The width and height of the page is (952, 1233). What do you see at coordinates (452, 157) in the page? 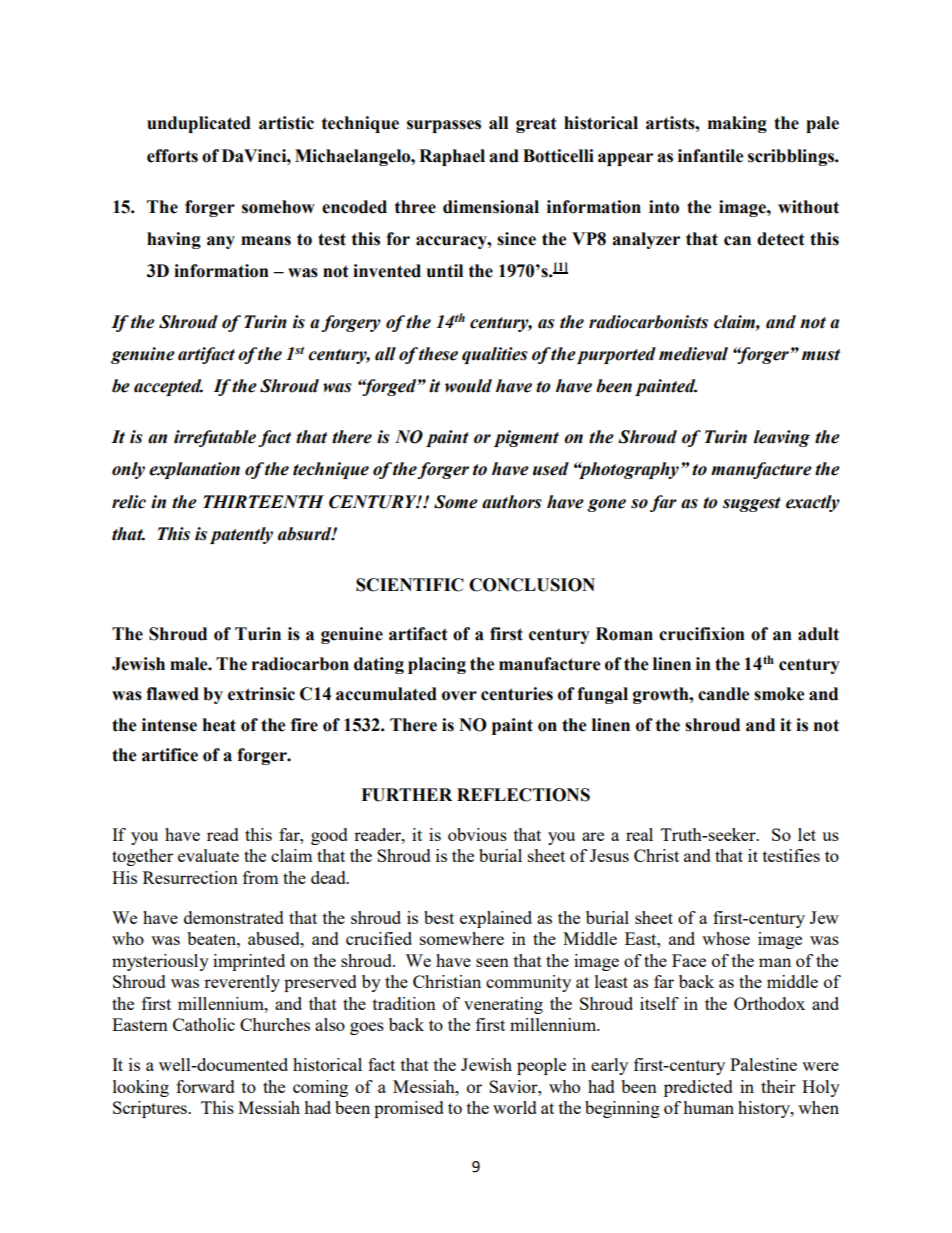
I see `Raphael` at bounding box center [452, 157].
